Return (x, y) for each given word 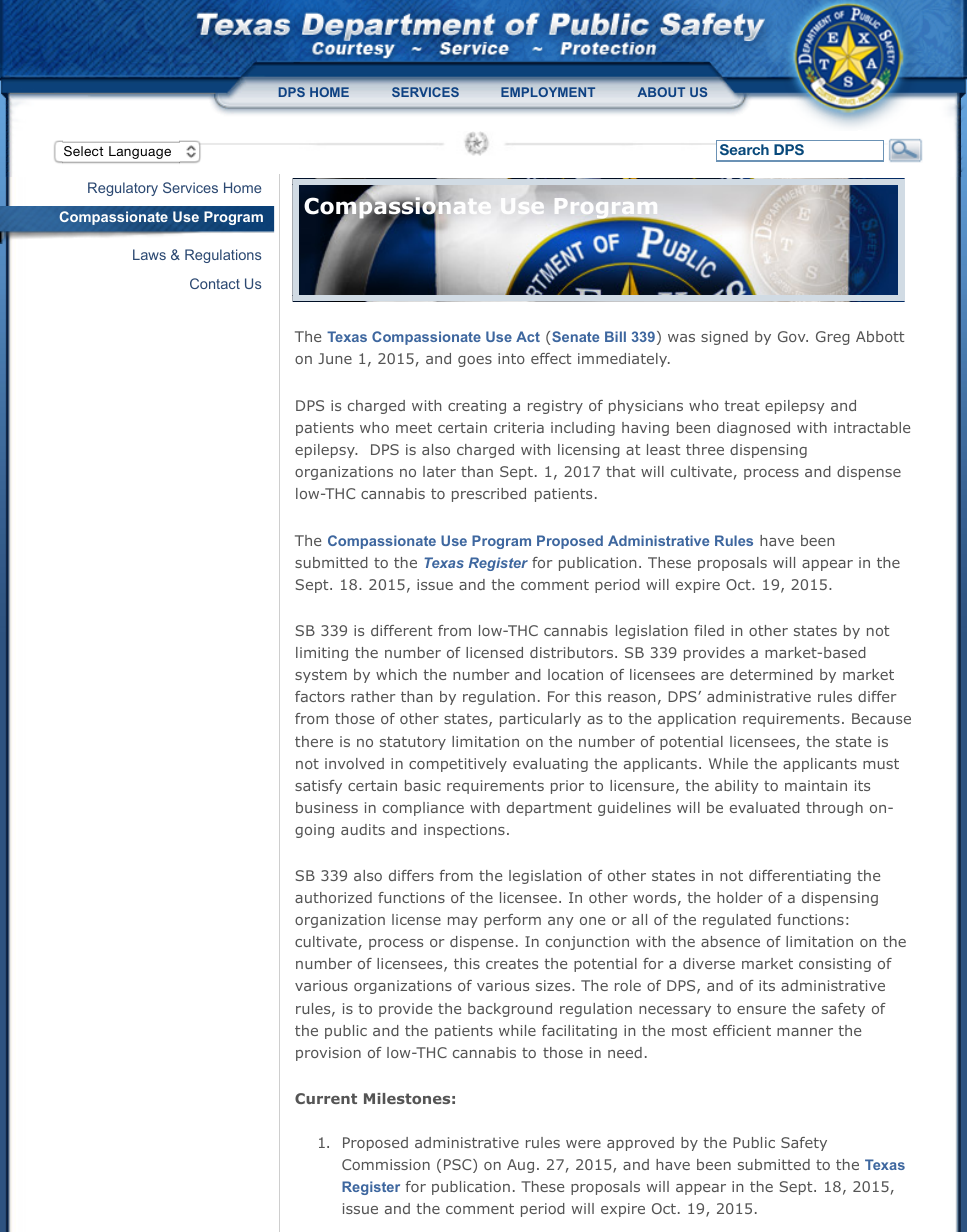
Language (140, 152)
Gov (793, 336)
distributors (573, 652)
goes (475, 361)
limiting (322, 654)
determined (771, 674)
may (463, 922)
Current (326, 1098)
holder (740, 897)
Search (744, 149)
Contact (215, 283)
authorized (333, 897)
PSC (459, 1166)
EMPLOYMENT (548, 92)
